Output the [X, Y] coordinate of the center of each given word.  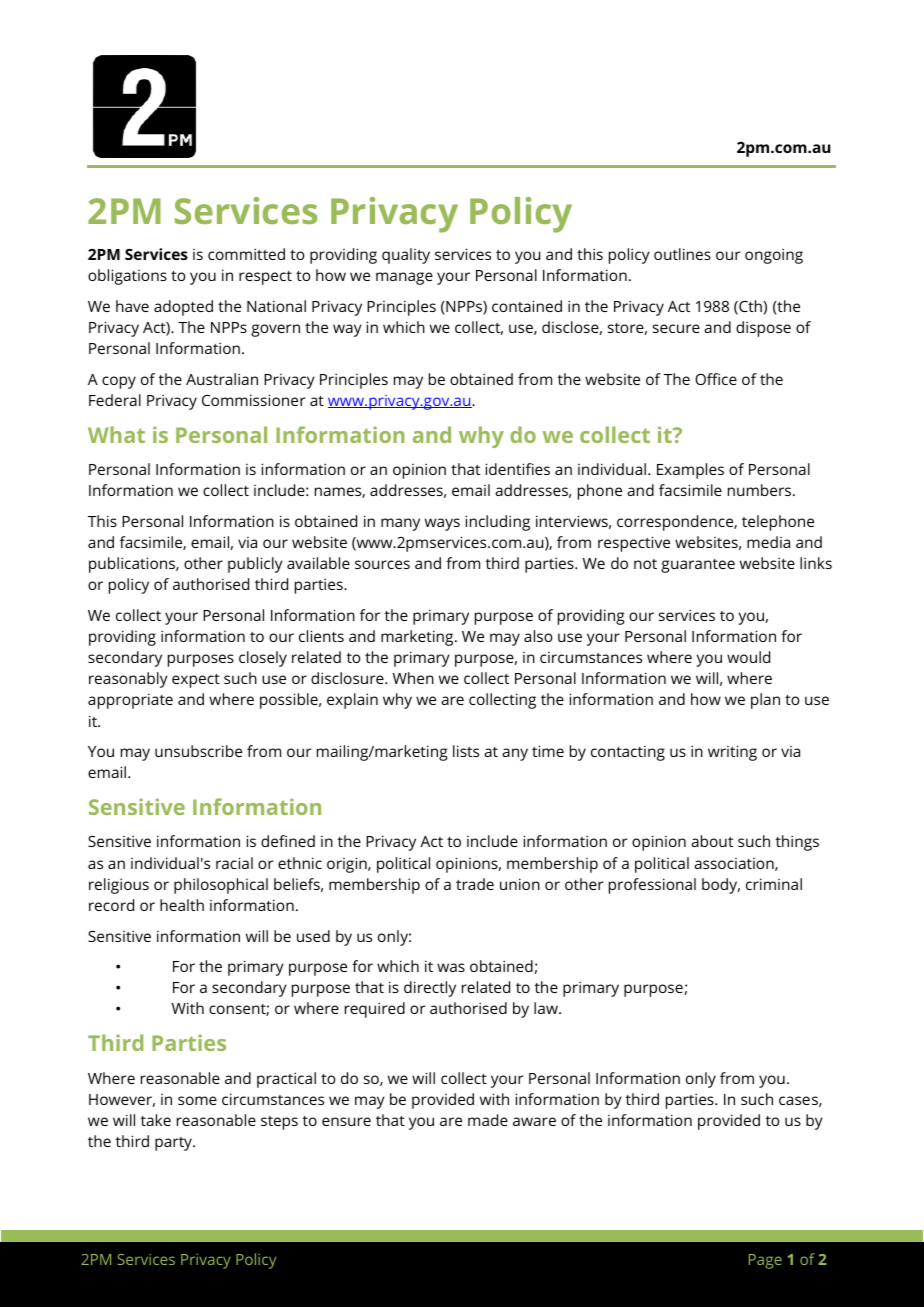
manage [404, 278]
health [182, 905]
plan [765, 701]
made [488, 1120]
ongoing [774, 256]
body [721, 886]
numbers [761, 490]
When [413, 678]
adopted [183, 308]
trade [475, 884]
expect [196, 681]
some [197, 1100]
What [116, 434]
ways [442, 524]
